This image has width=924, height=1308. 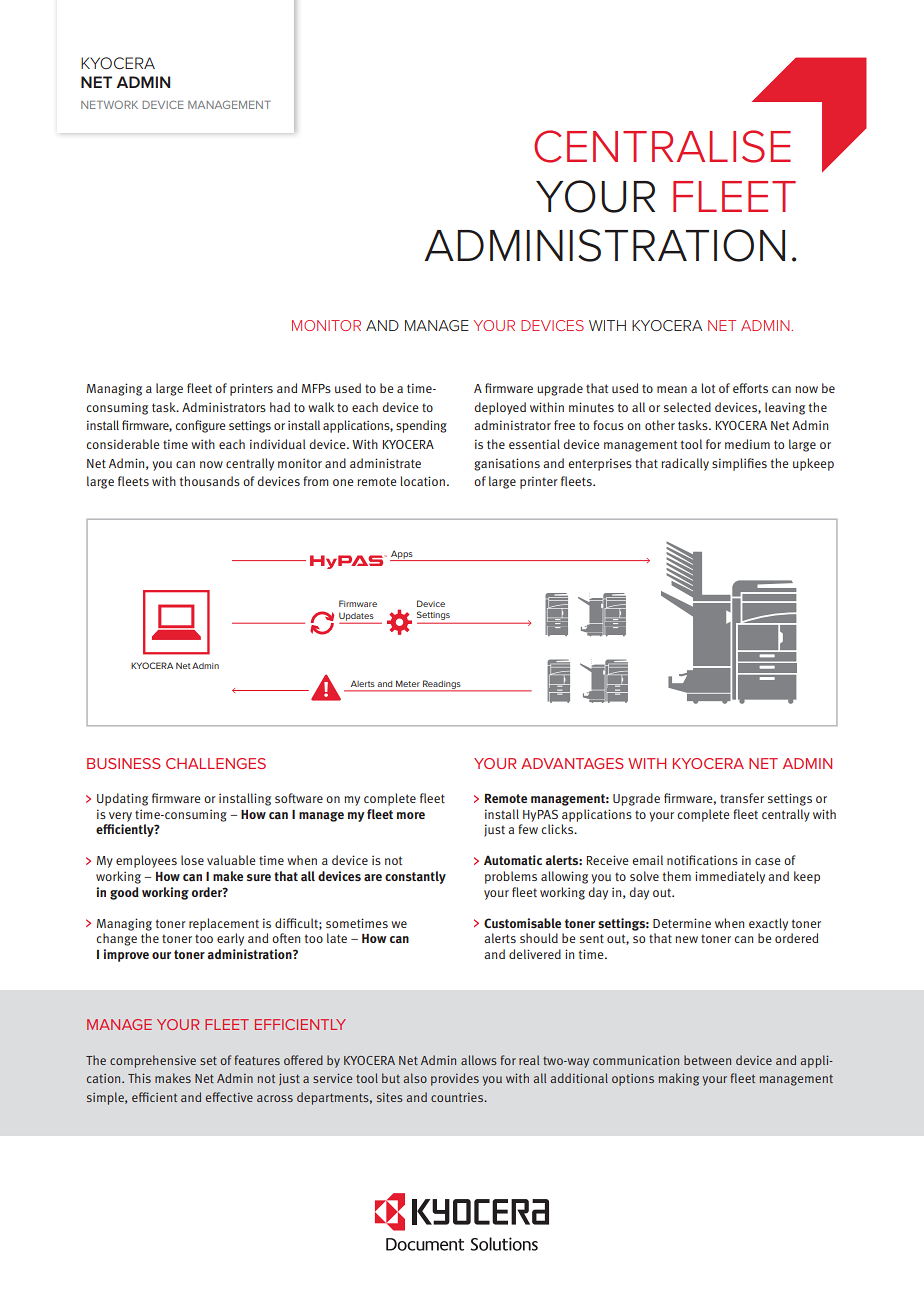 I want to click on provides, so click(x=455, y=1079).
